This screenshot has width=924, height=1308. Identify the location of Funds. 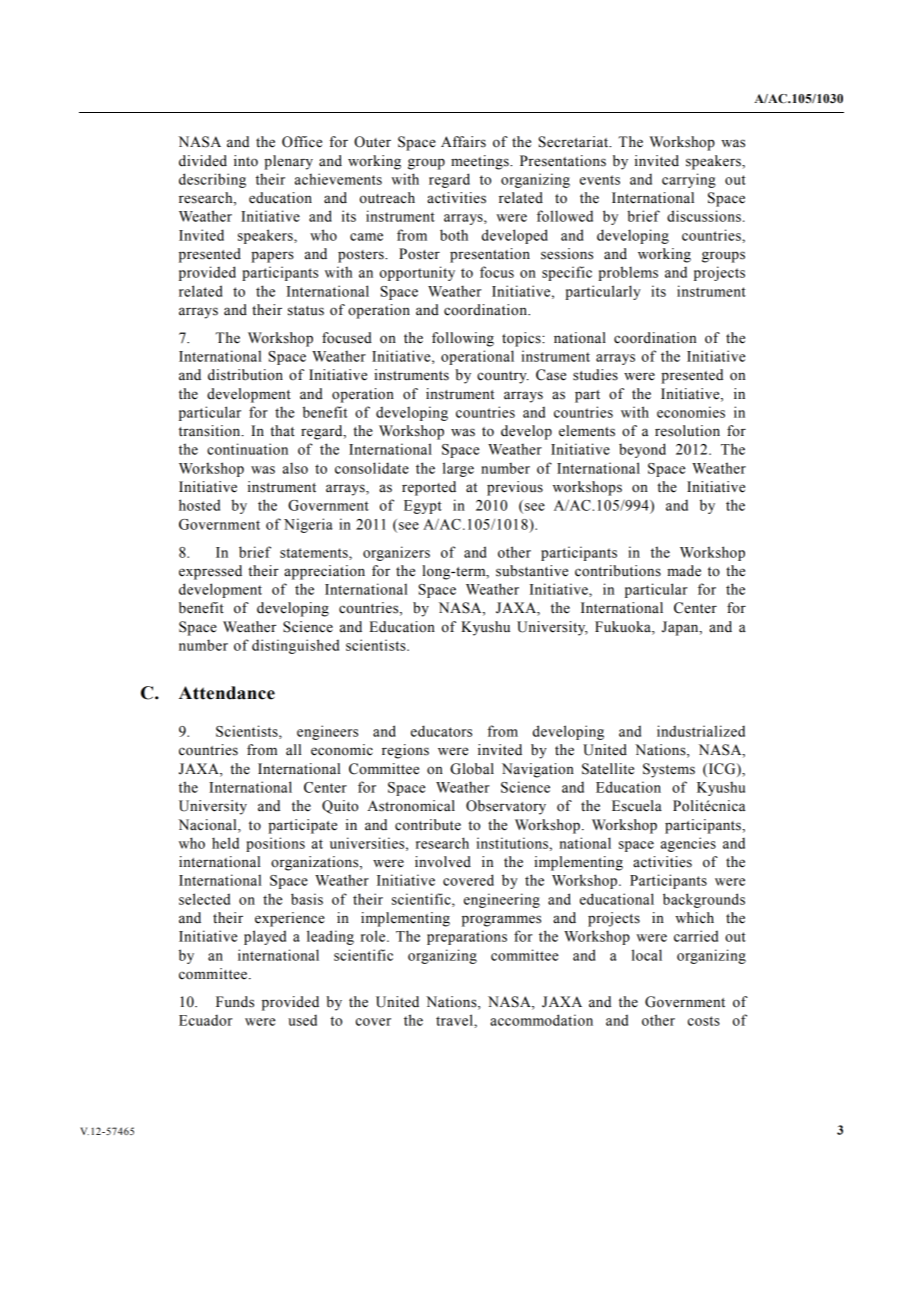
(235, 1002).
